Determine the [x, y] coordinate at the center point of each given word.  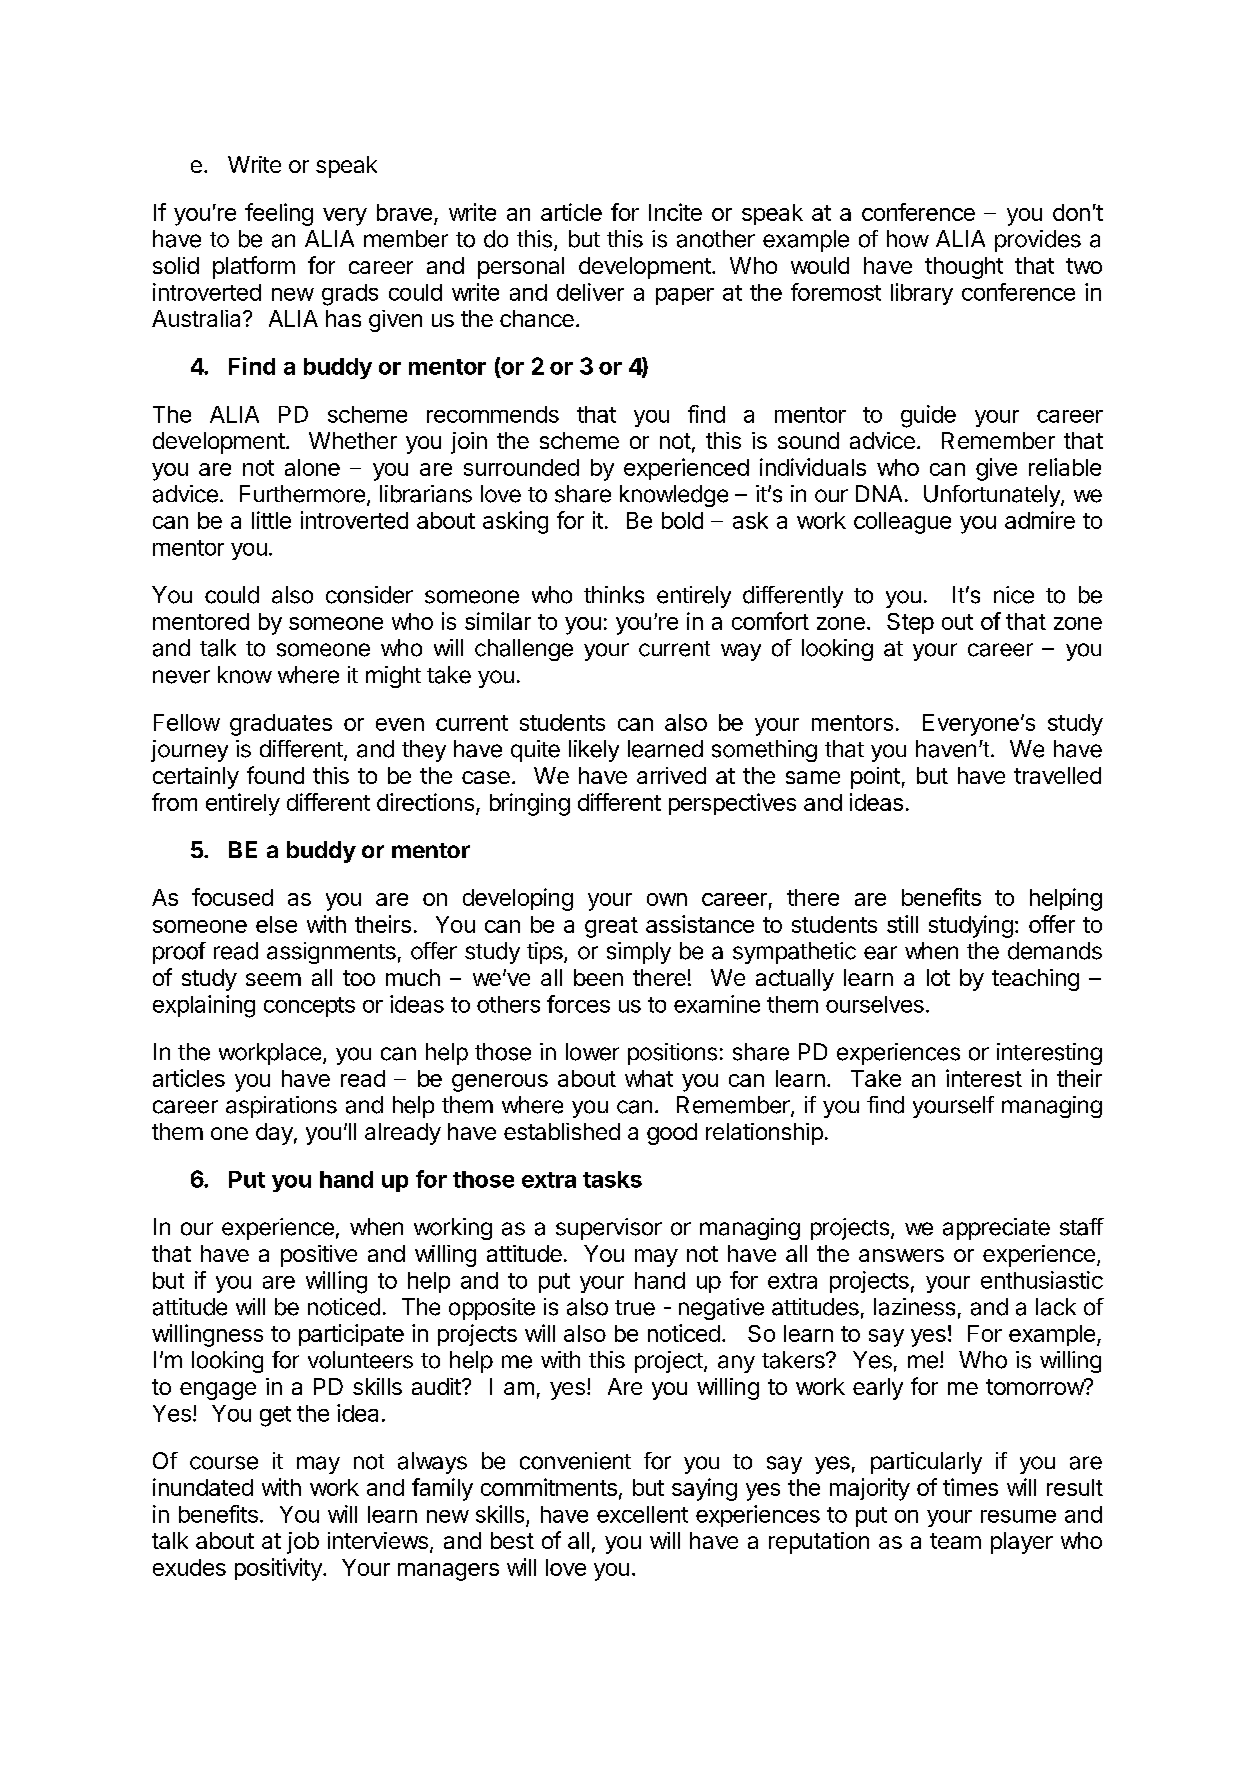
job [303, 1543]
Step [910, 623]
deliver [590, 292]
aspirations [281, 1107]
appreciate [996, 1229]
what [649, 1078]
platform [254, 267]
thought [964, 268]
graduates [281, 725]
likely [594, 751]
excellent [642, 1514]
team [955, 1541]
